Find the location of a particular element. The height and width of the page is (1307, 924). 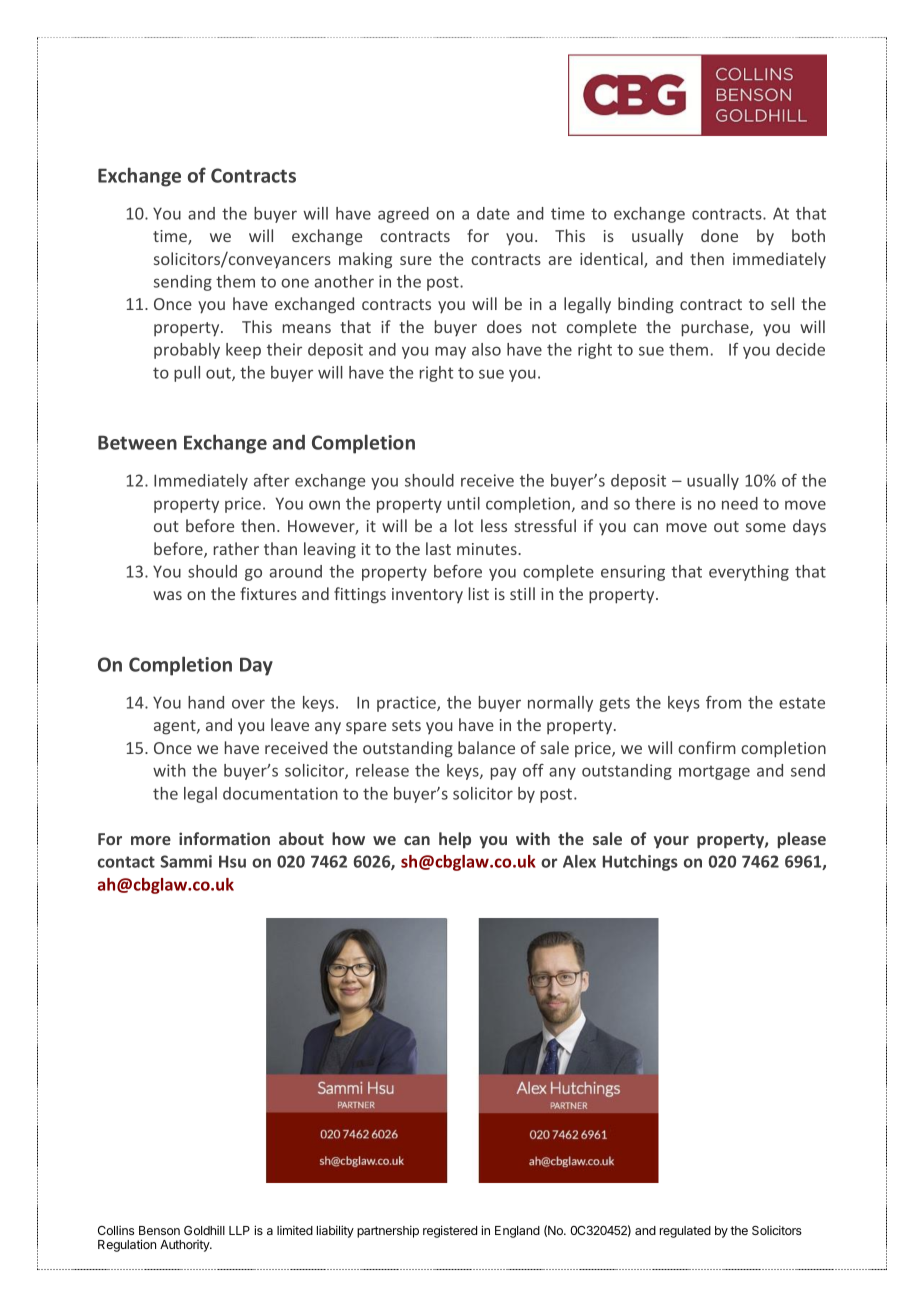

confirm is located at coordinates (707, 747).
